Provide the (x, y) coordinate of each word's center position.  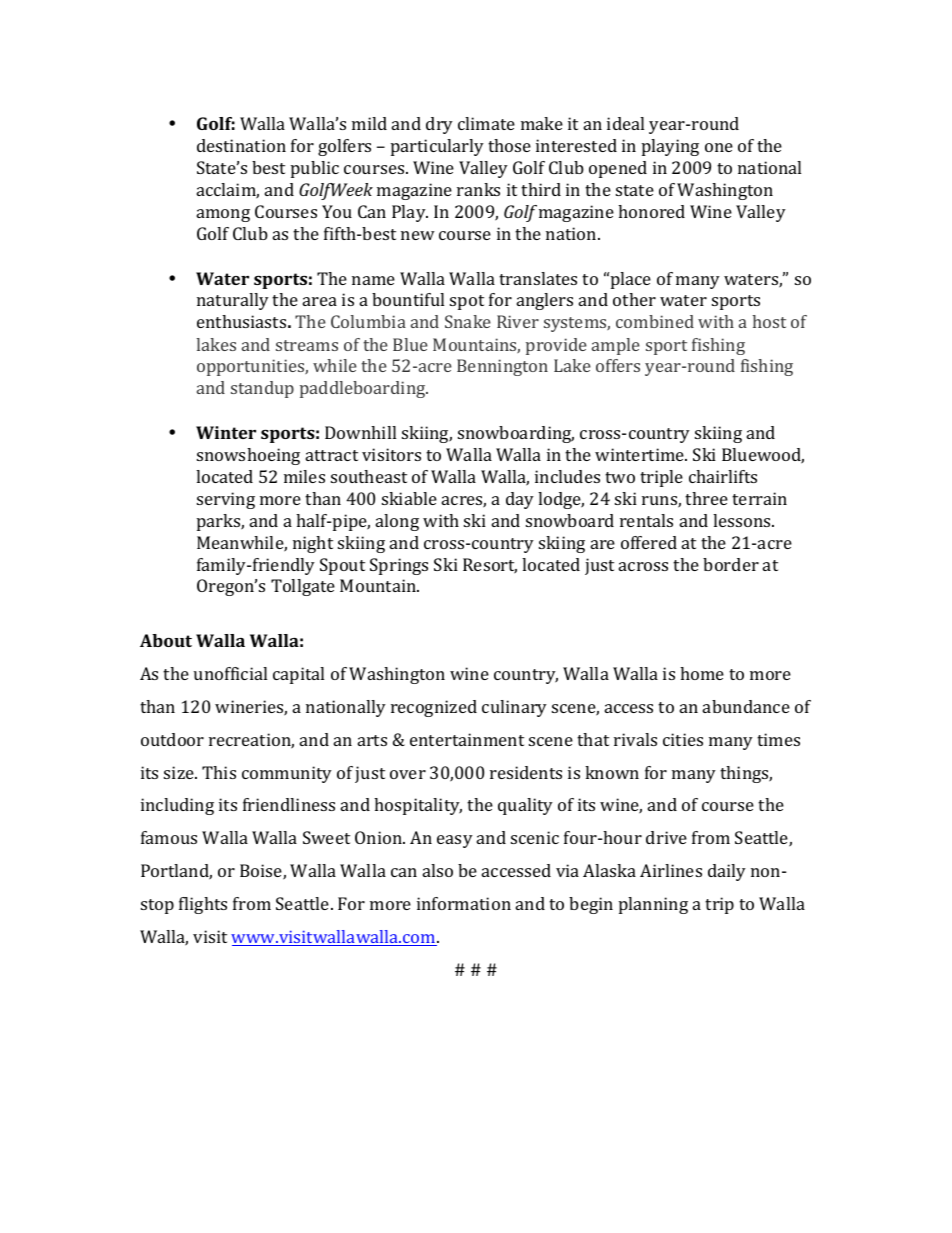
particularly (437, 147)
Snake (468, 321)
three (706, 498)
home (702, 673)
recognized (434, 708)
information (464, 903)
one (719, 147)
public (315, 169)
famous (169, 837)
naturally (233, 301)
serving (226, 500)
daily (727, 872)
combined (655, 321)
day (520, 500)
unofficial (230, 673)
